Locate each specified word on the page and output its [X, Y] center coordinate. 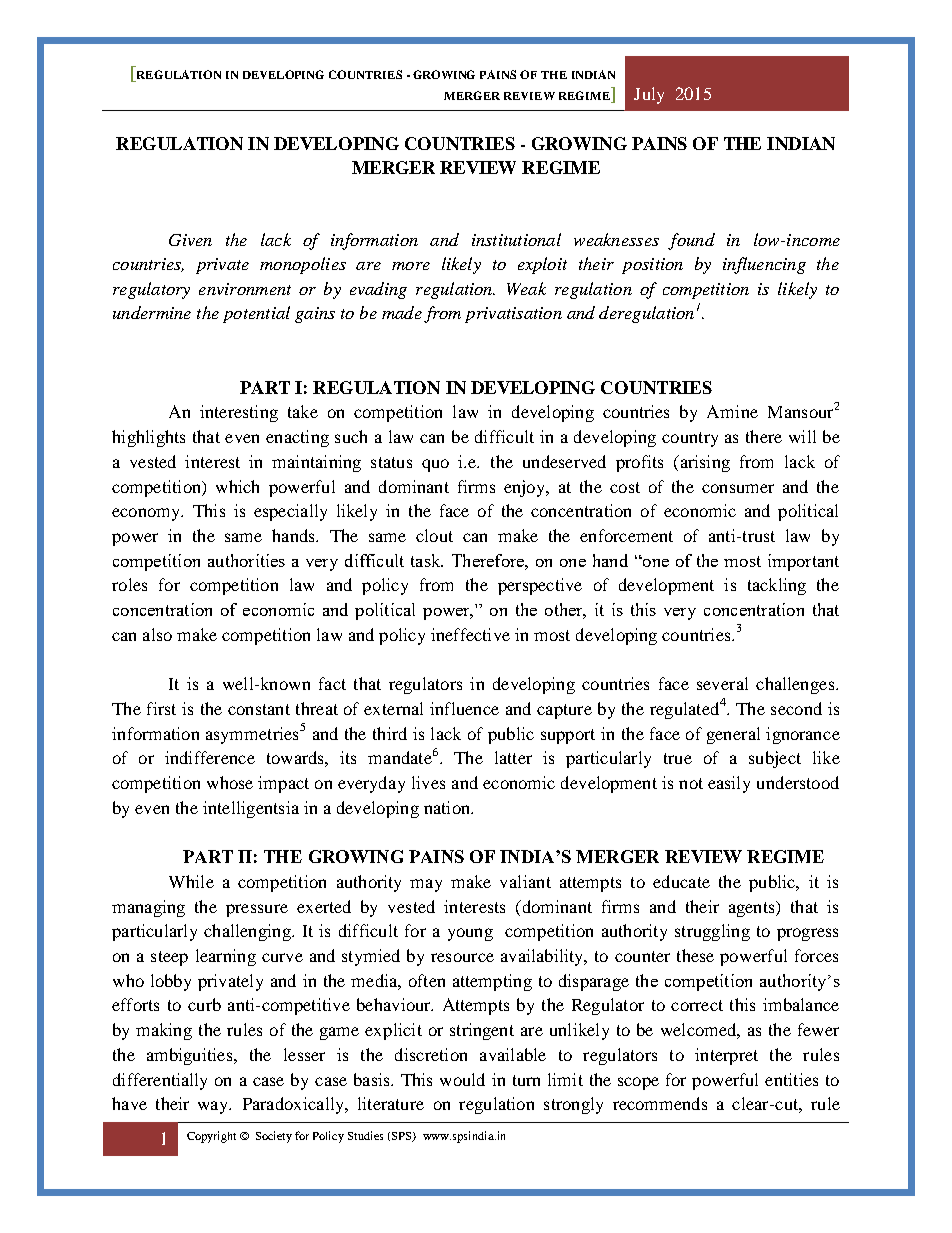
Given [190, 240]
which [237, 486]
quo [435, 465]
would [462, 1079]
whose [230, 782]
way [214, 1107]
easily [729, 784]
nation [448, 807]
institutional [516, 239]
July [649, 95]
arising [704, 463]
